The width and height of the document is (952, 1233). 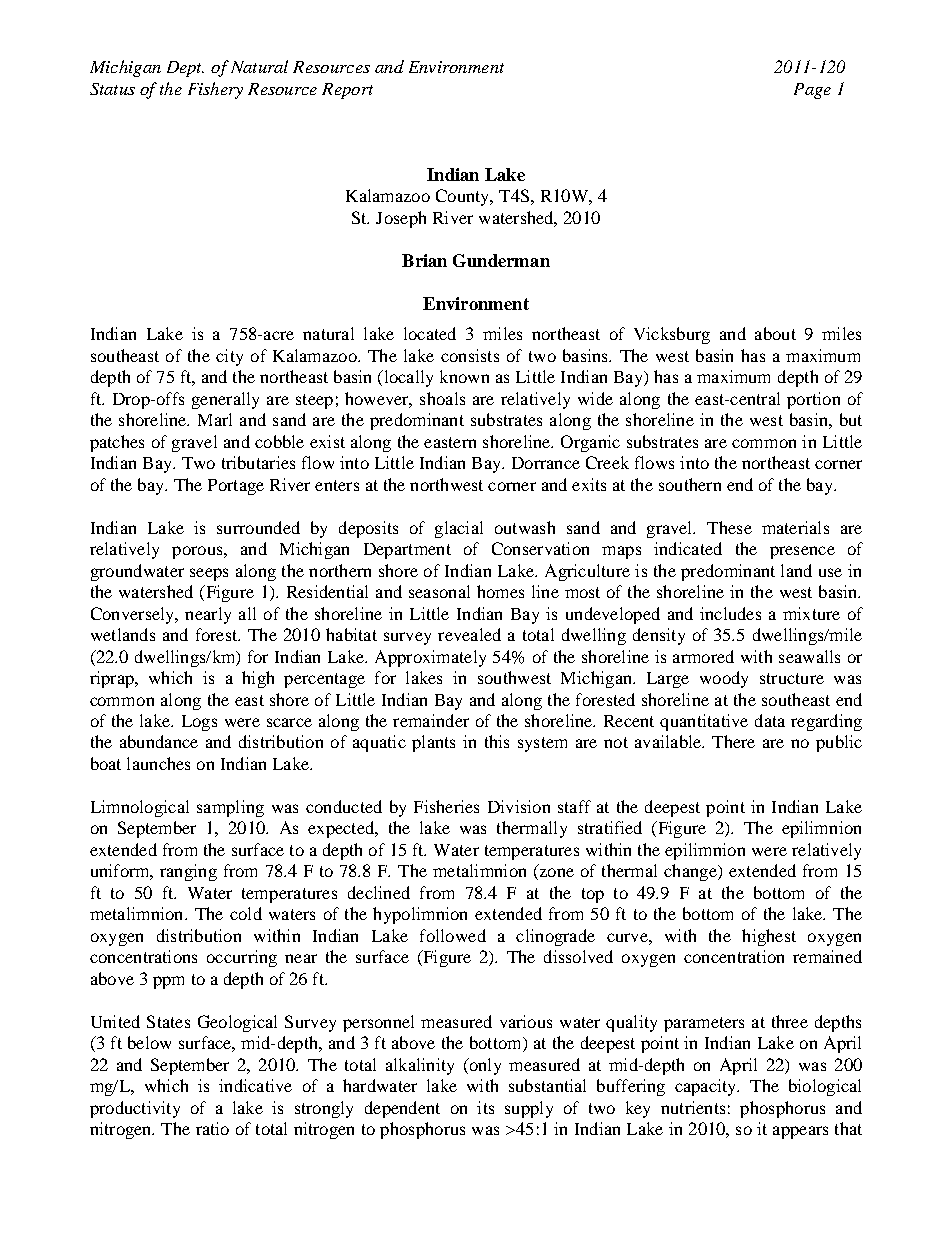 I want to click on County, so click(x=464, y=197).
